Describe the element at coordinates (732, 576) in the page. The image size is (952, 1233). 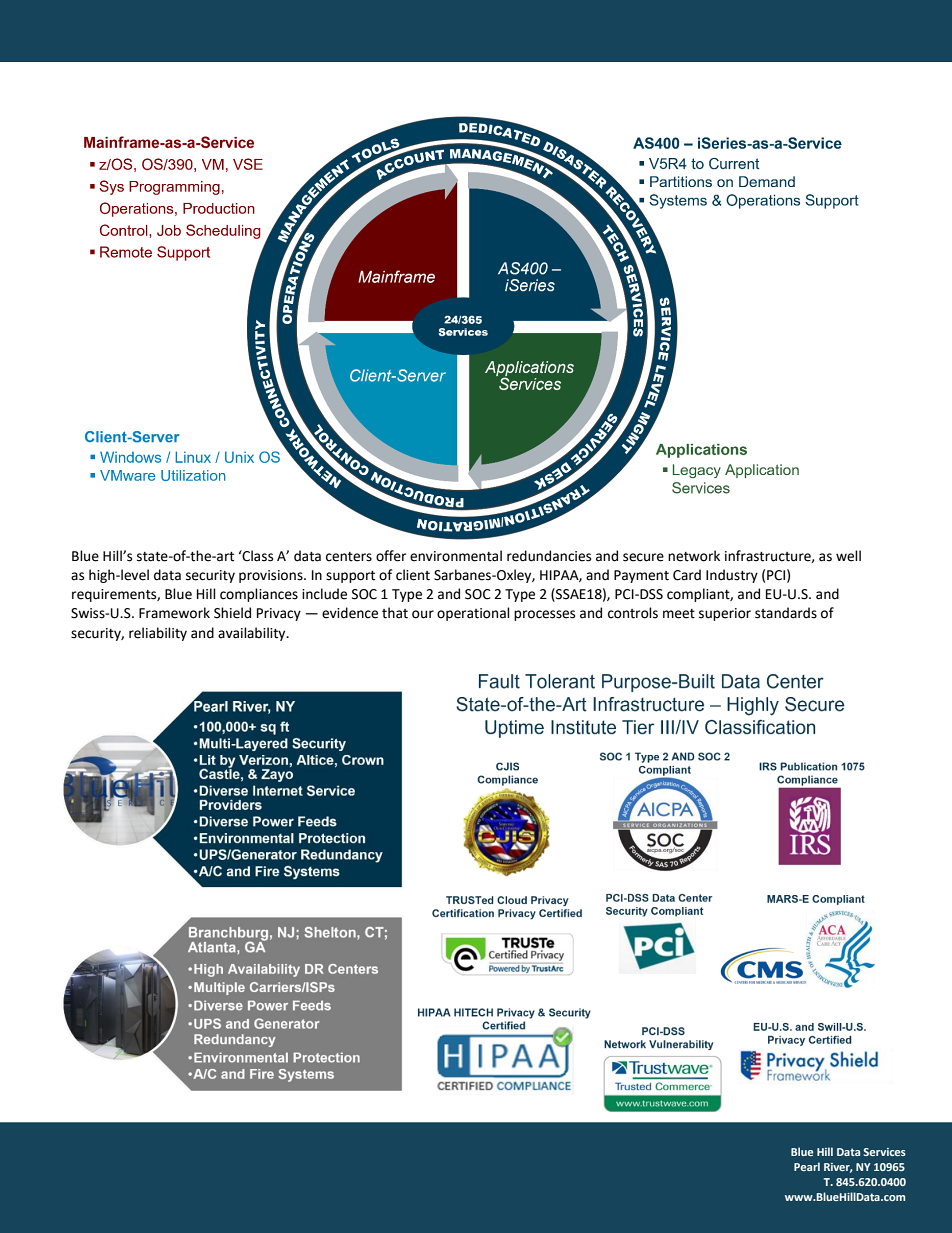
I see `Industry` at that location.
